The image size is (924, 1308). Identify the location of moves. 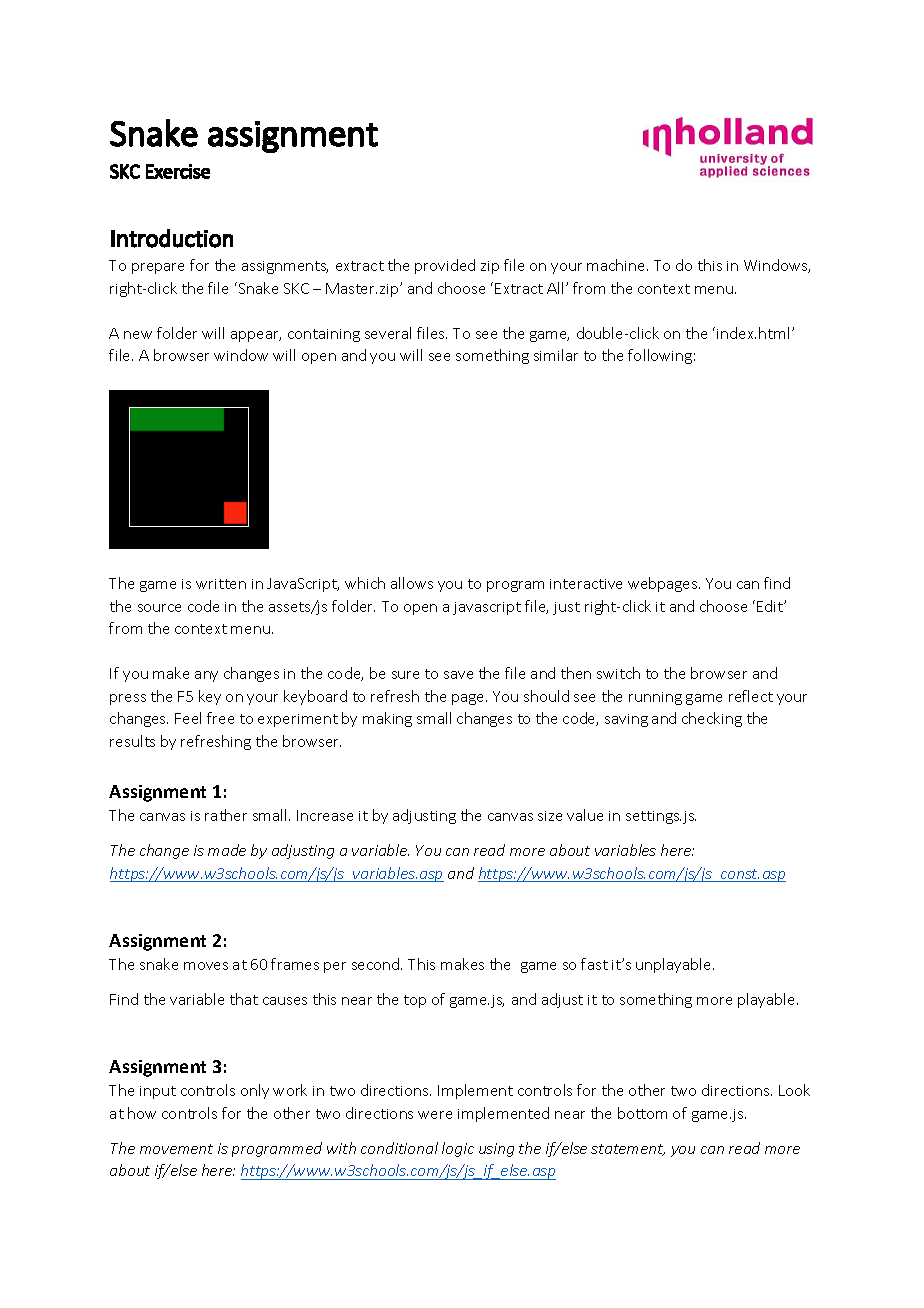
(206, 966).
